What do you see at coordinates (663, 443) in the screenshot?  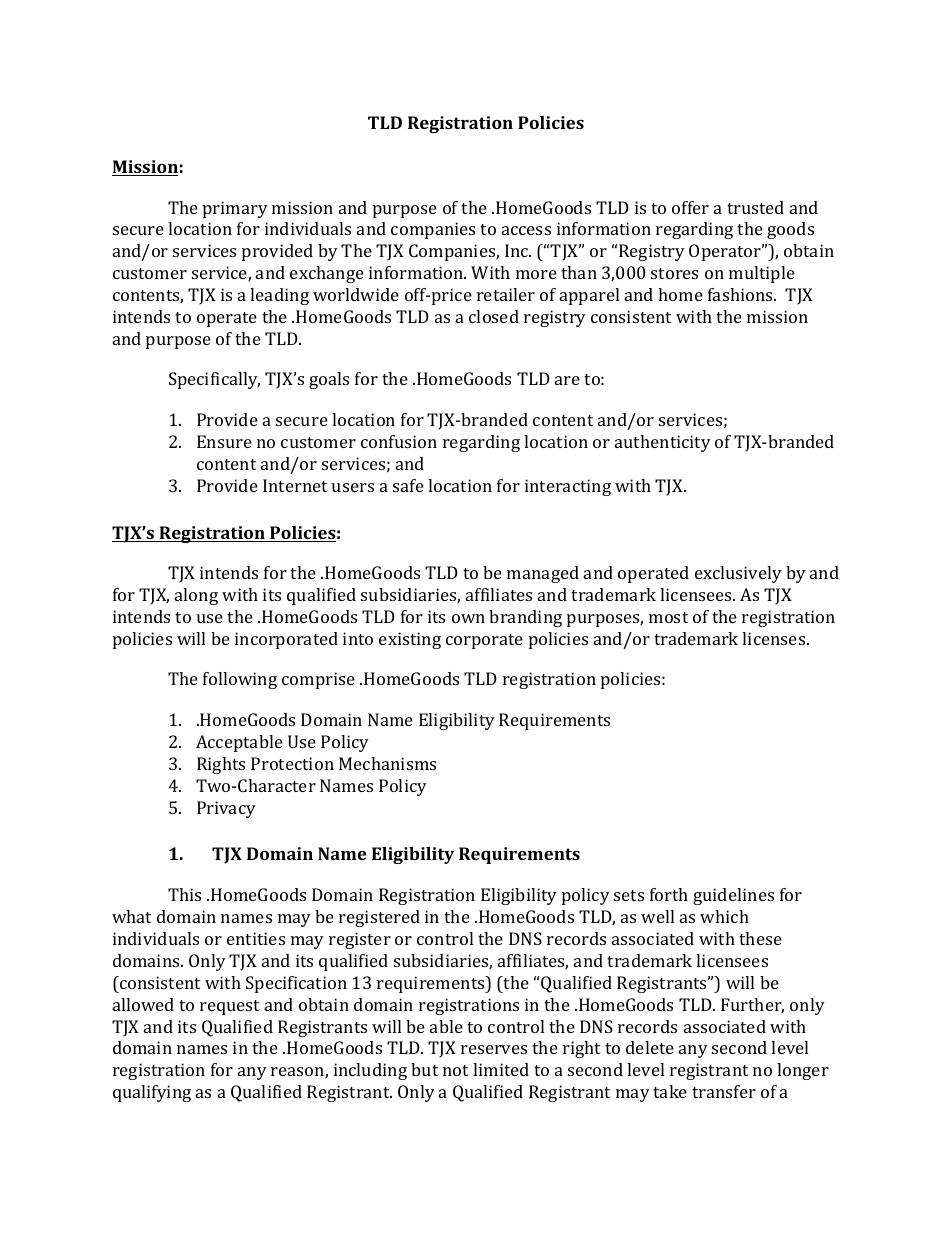 I see `authenticity` at bounding box center [663, 443].
